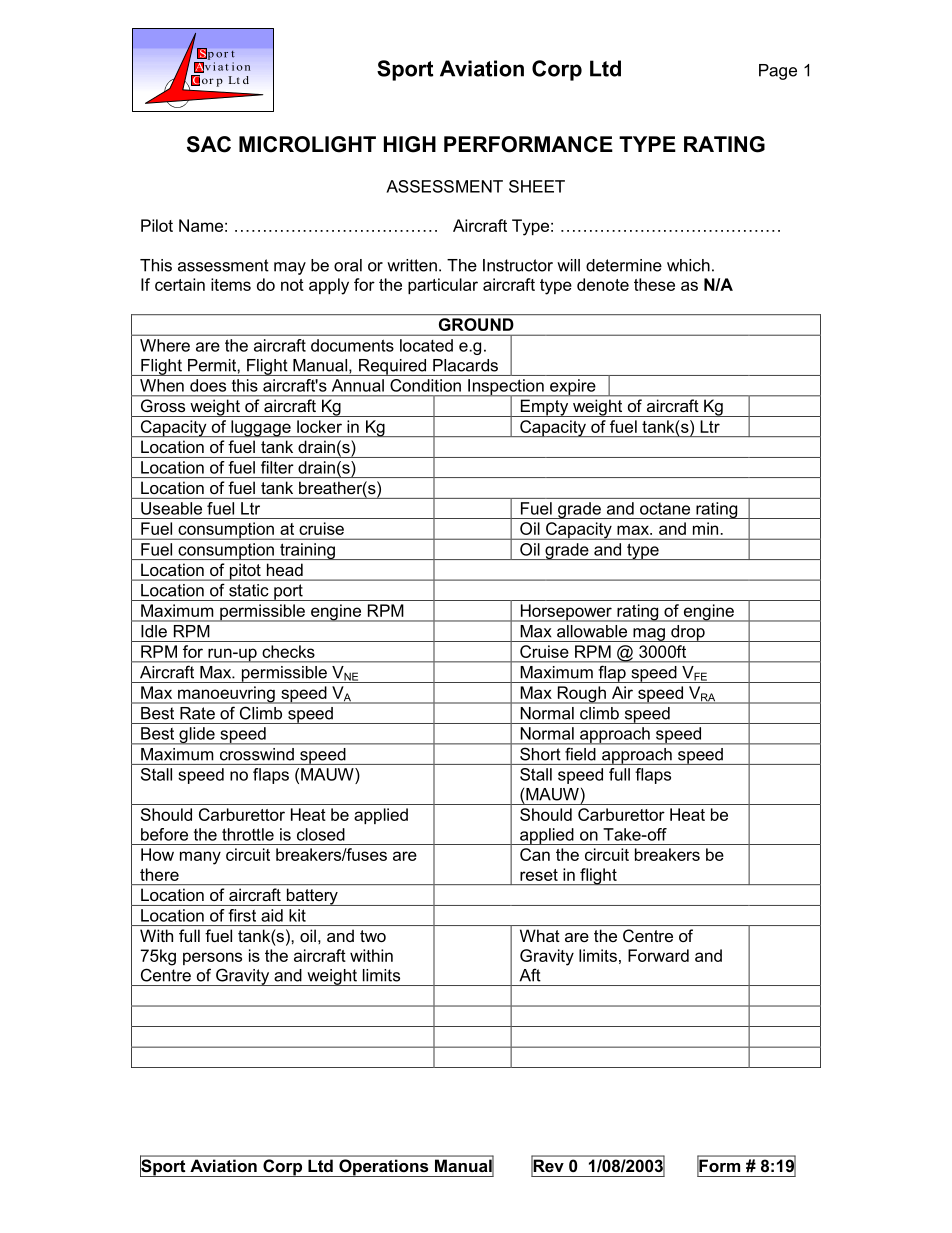 This image has width=952, height=1233. I want to click on HIGH, so click(410, 144).
